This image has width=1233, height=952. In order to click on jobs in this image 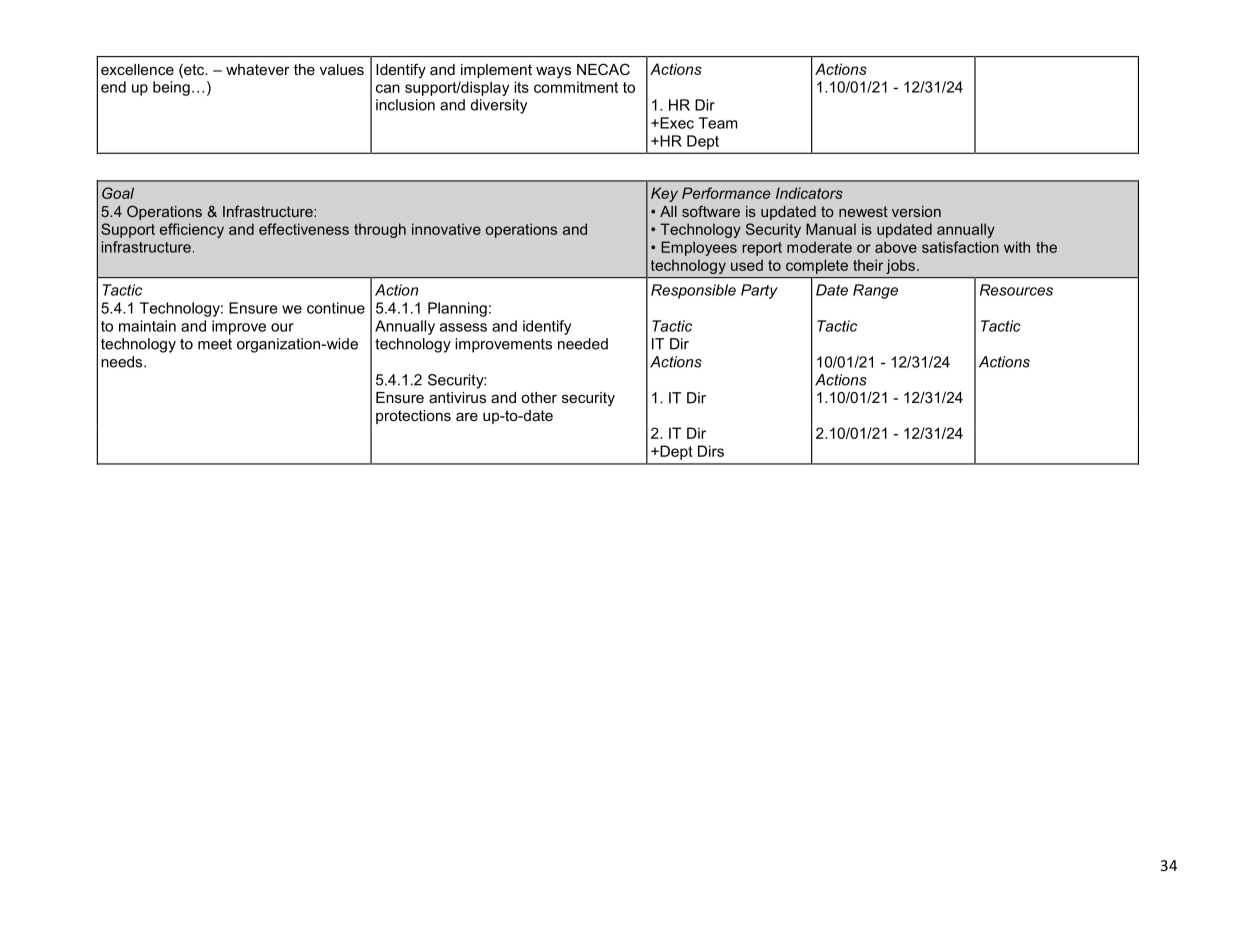, I will do `click(900, 266)`.
